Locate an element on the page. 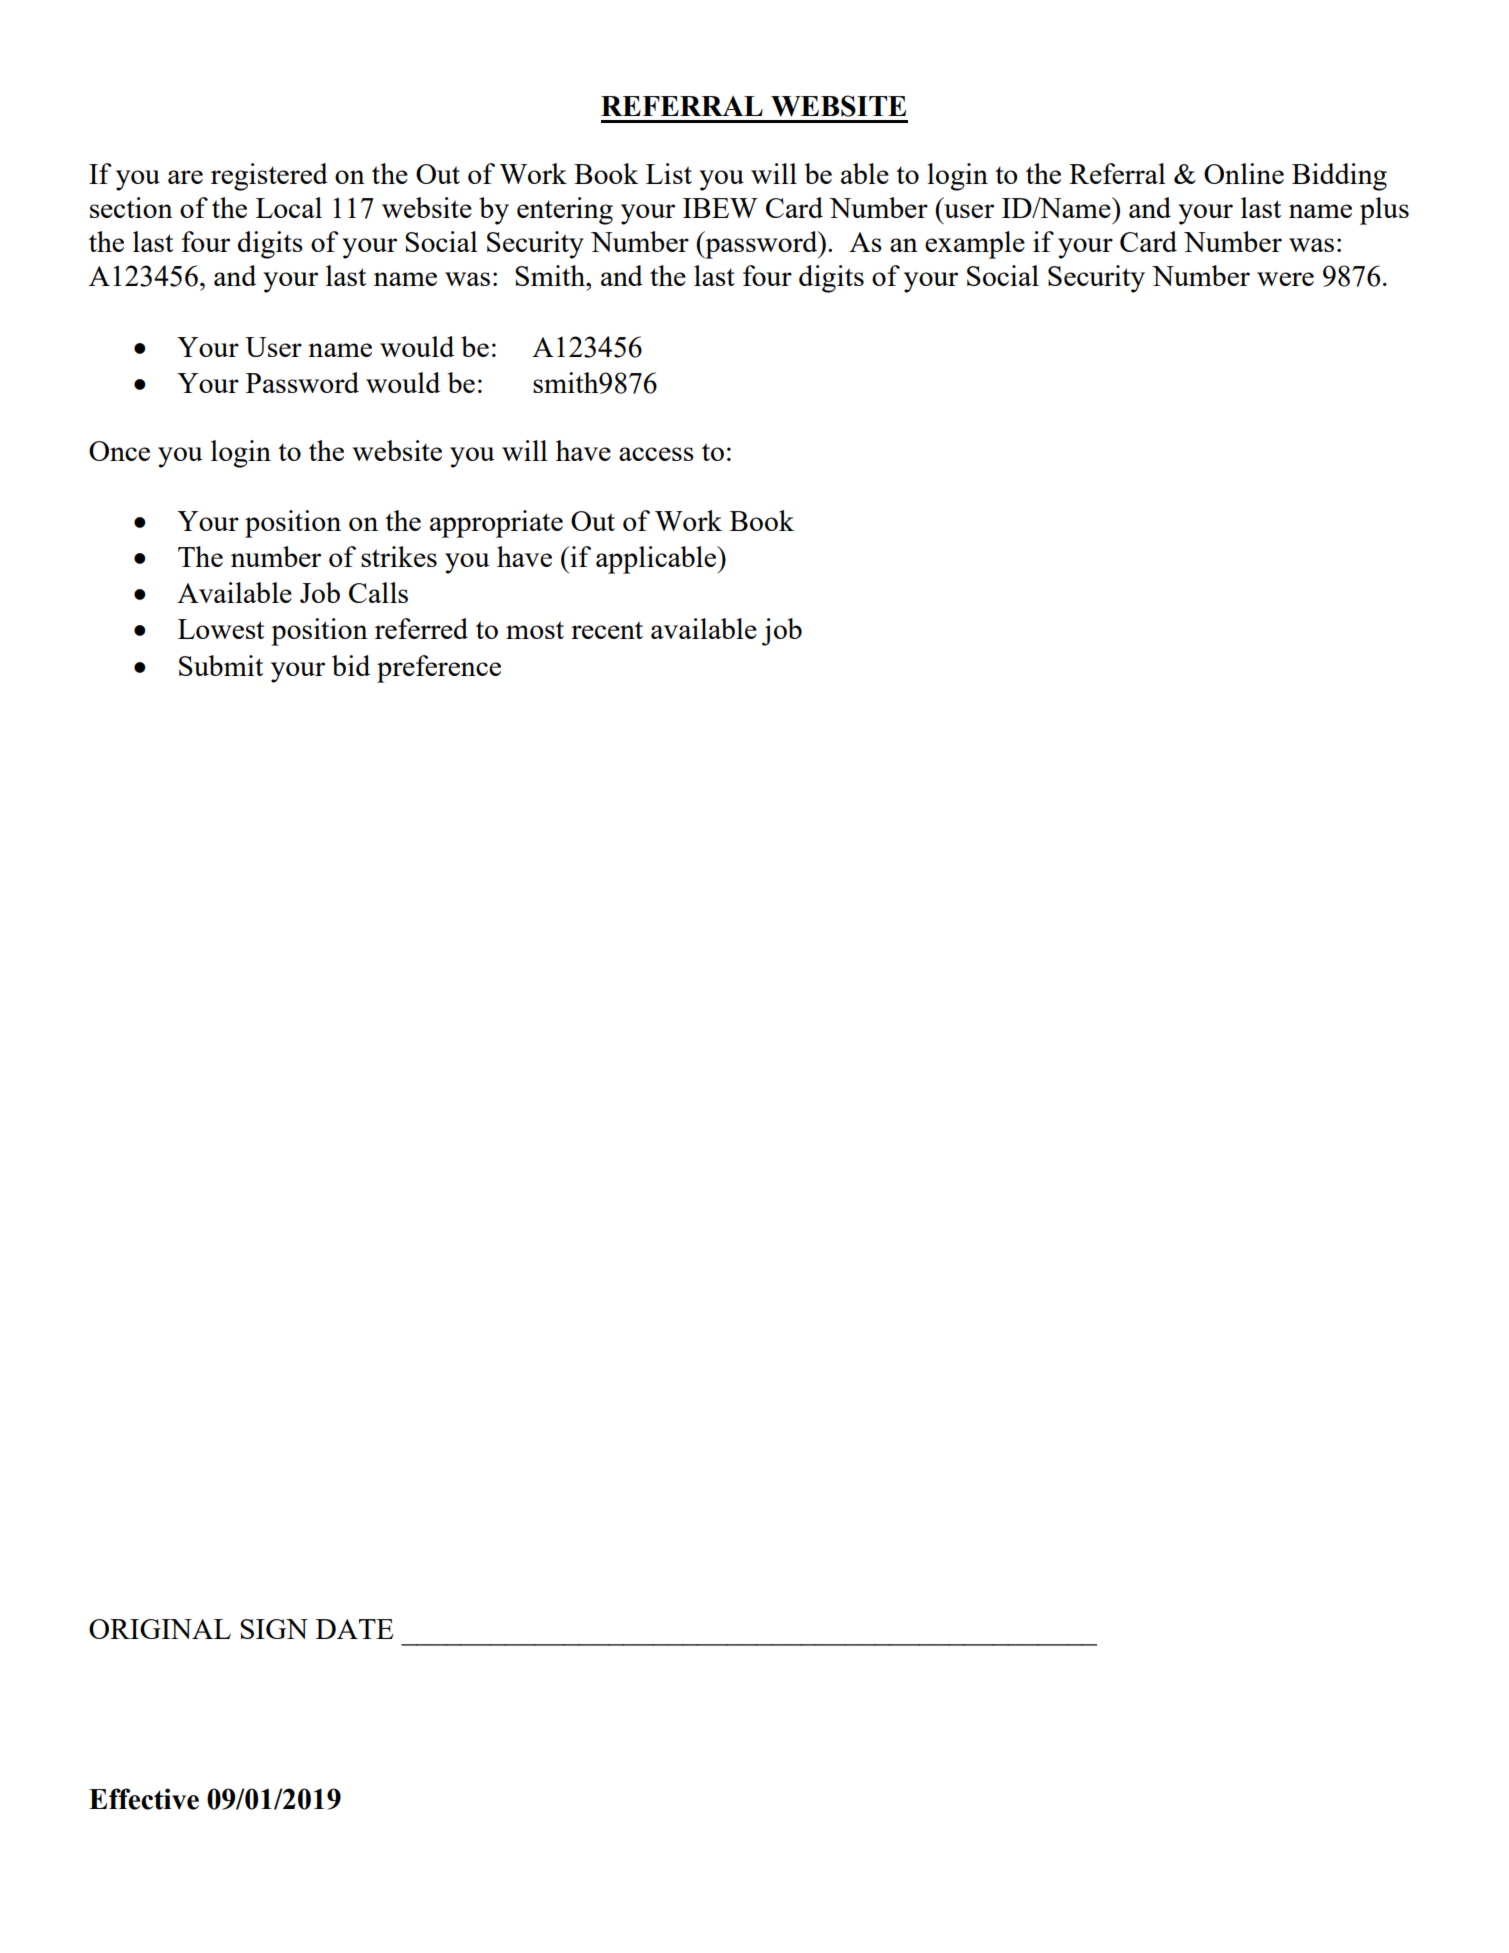  ORIGINAL is located at coordinates (160, 1629).
